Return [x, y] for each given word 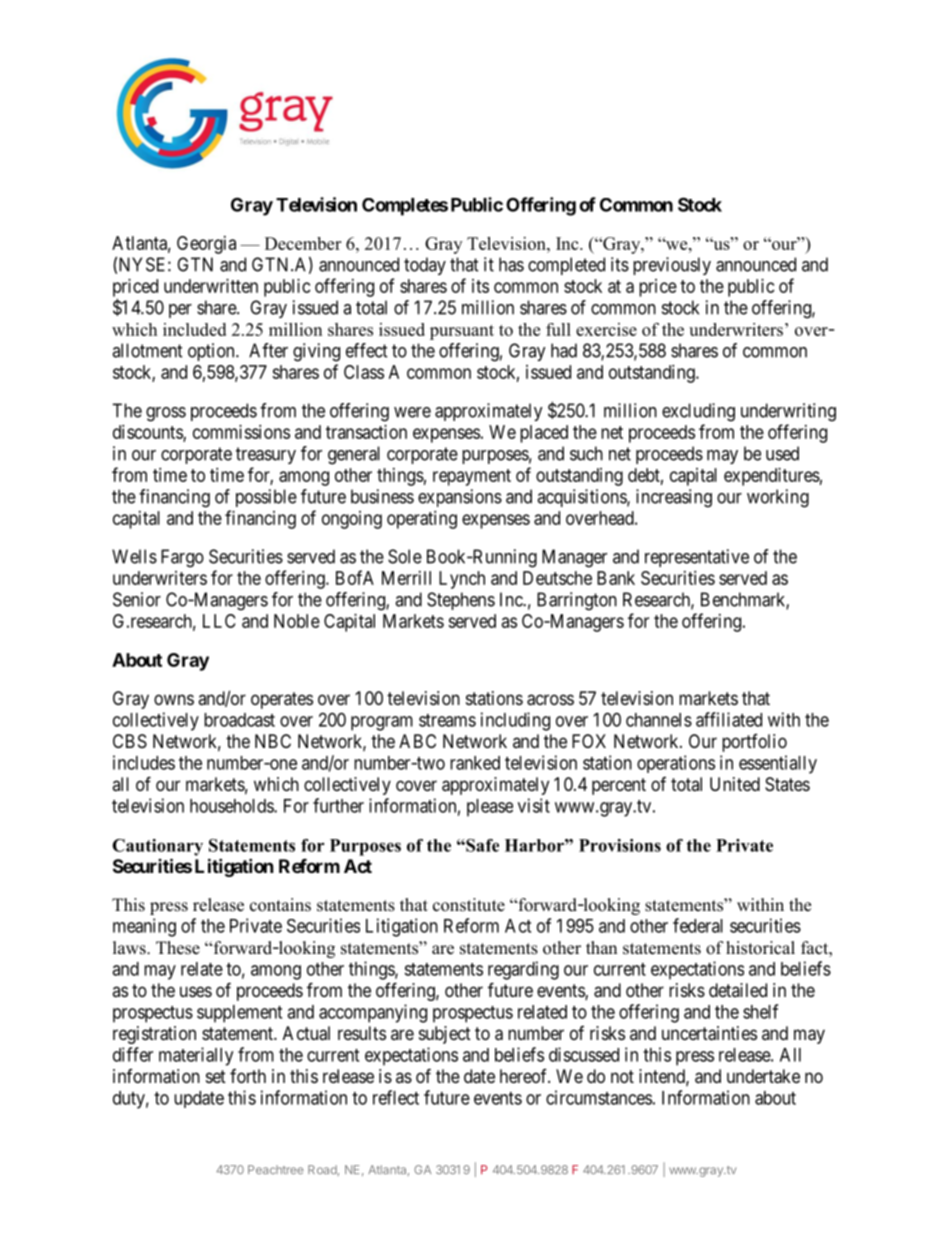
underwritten [211, 286]
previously [672, 266]
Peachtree [275, 1169]
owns [174, 699]
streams [447, 720]
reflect [396, 1097]
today [425, 266]
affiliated [729, 719]
